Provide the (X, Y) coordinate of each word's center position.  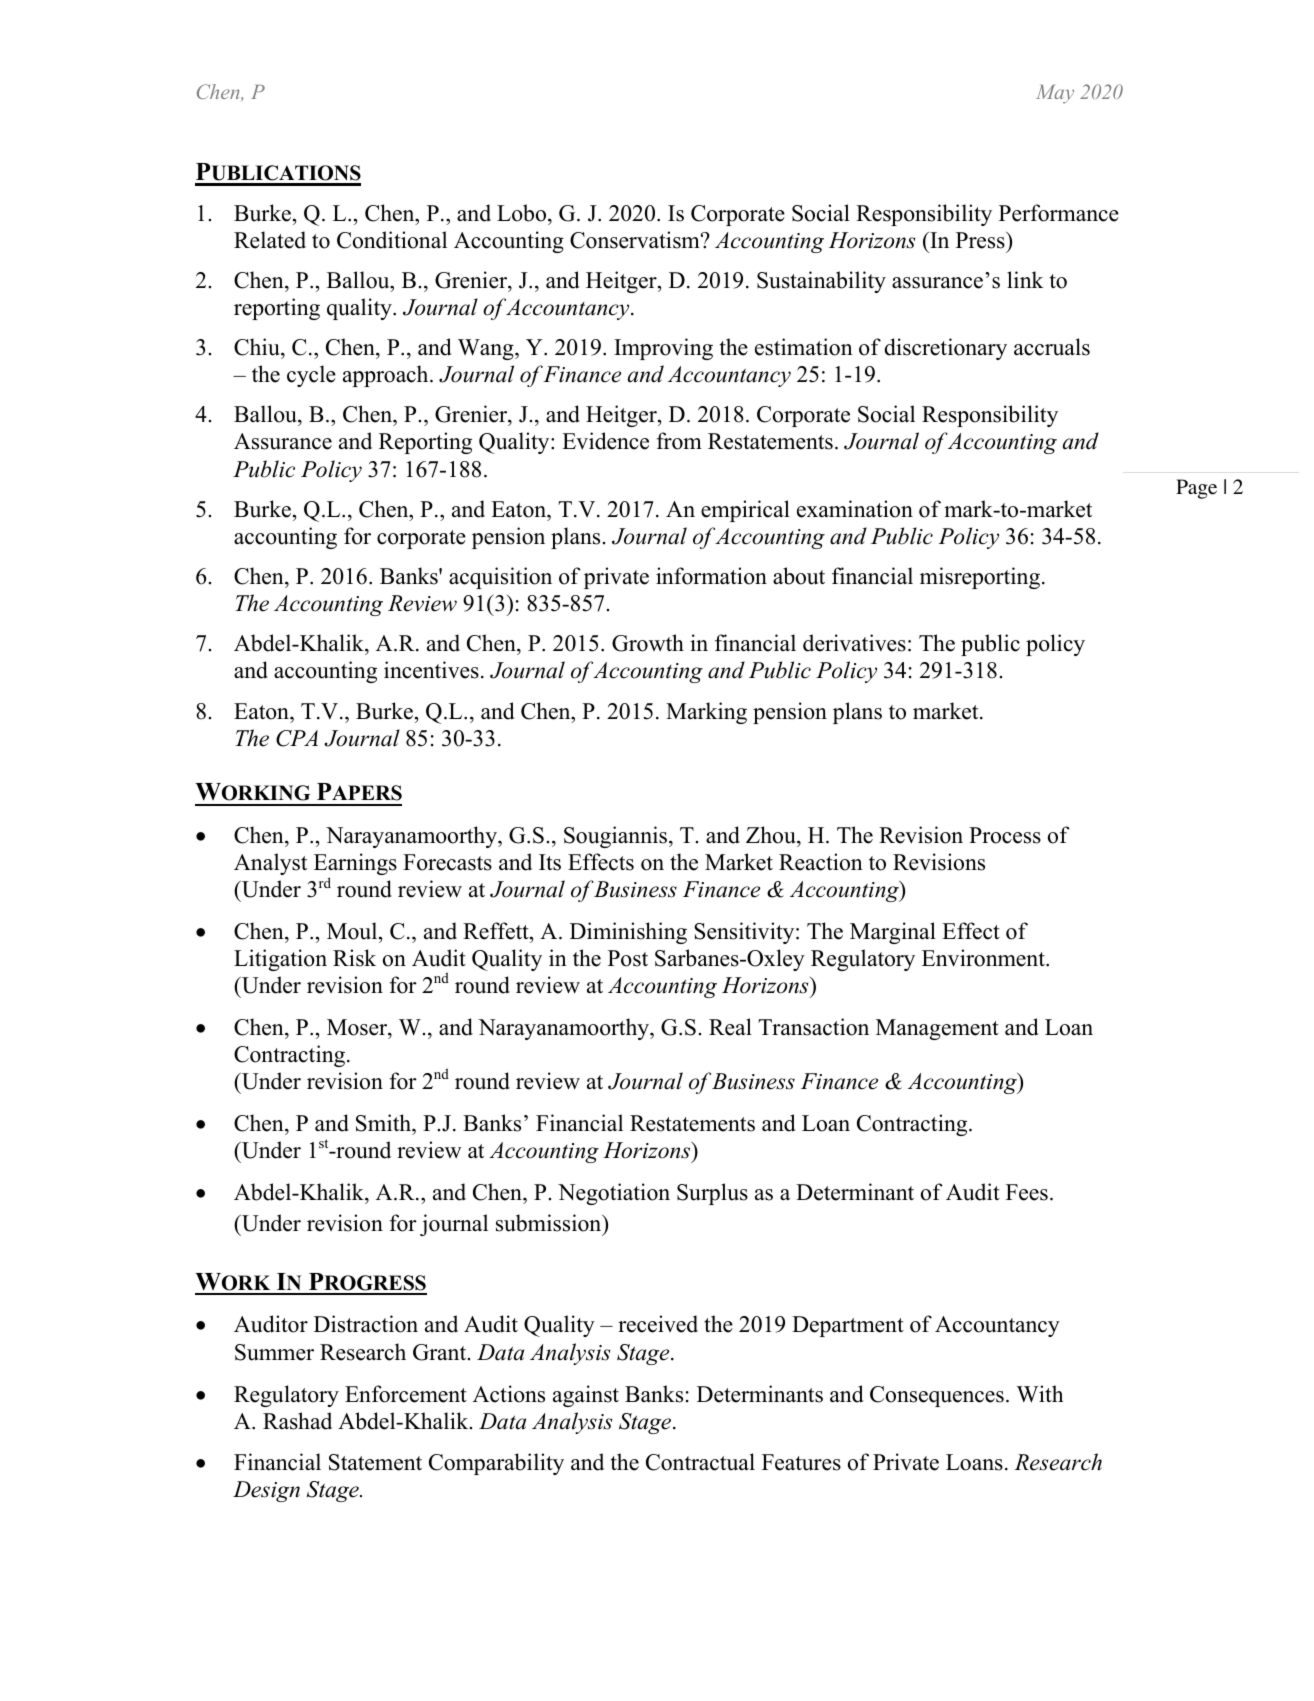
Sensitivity (745, 933)
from (679, 441)
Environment (984, 958)
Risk (354, 958)
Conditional (392, 240)
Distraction (366, 1324)
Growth (648, 643)
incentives (431, 670)
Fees (1027, 1192)
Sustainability (821, 282)
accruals (1052, 347)
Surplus (712, 1194)
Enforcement (406, 1394)
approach (387, 376)
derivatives (854, 643)
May (1055, 94)
